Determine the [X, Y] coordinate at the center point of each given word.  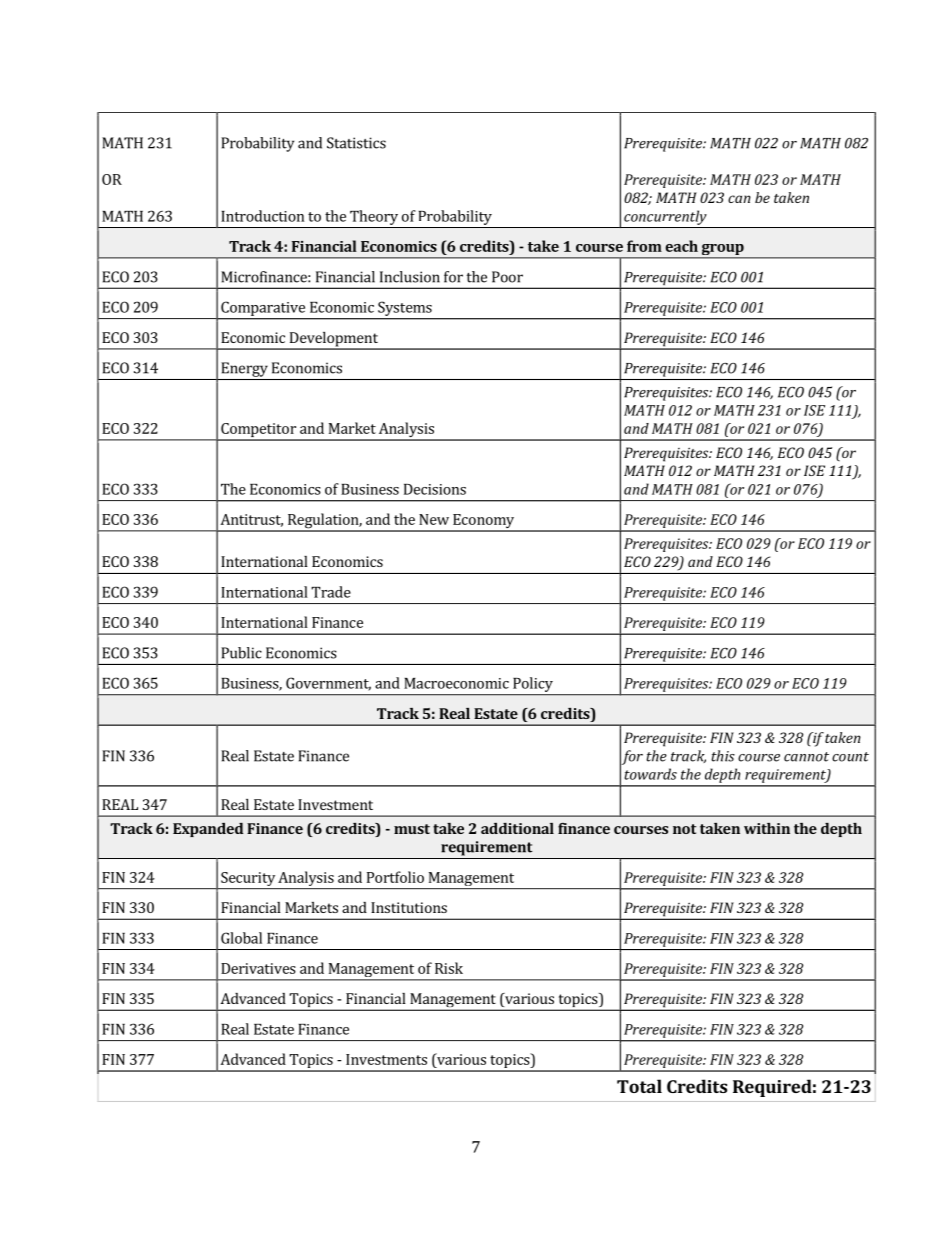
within [767, 828]
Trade [331, 592]
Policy [533, 684]
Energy [244, 369]
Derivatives [258, 968]
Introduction [262, 216]
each [681, 246]
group [722, 251]
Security [248, 879]
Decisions [435, 489]
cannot [806, 757]
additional [517, 828]
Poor [507, 277]
